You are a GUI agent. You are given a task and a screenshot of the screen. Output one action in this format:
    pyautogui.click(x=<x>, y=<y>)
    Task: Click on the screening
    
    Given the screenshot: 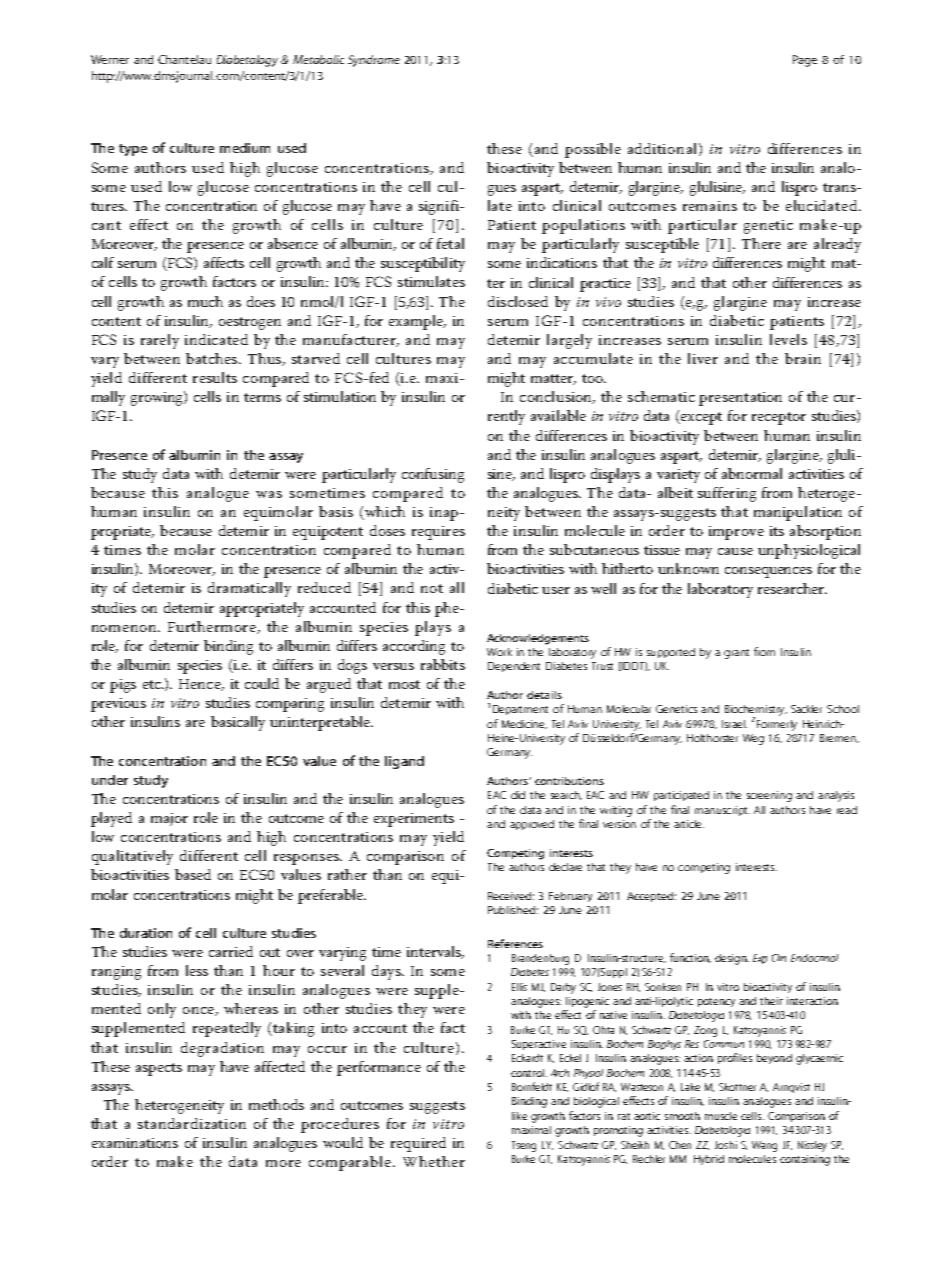 What is the action you would take?
    pyautogui.click(x=769, y=796)
